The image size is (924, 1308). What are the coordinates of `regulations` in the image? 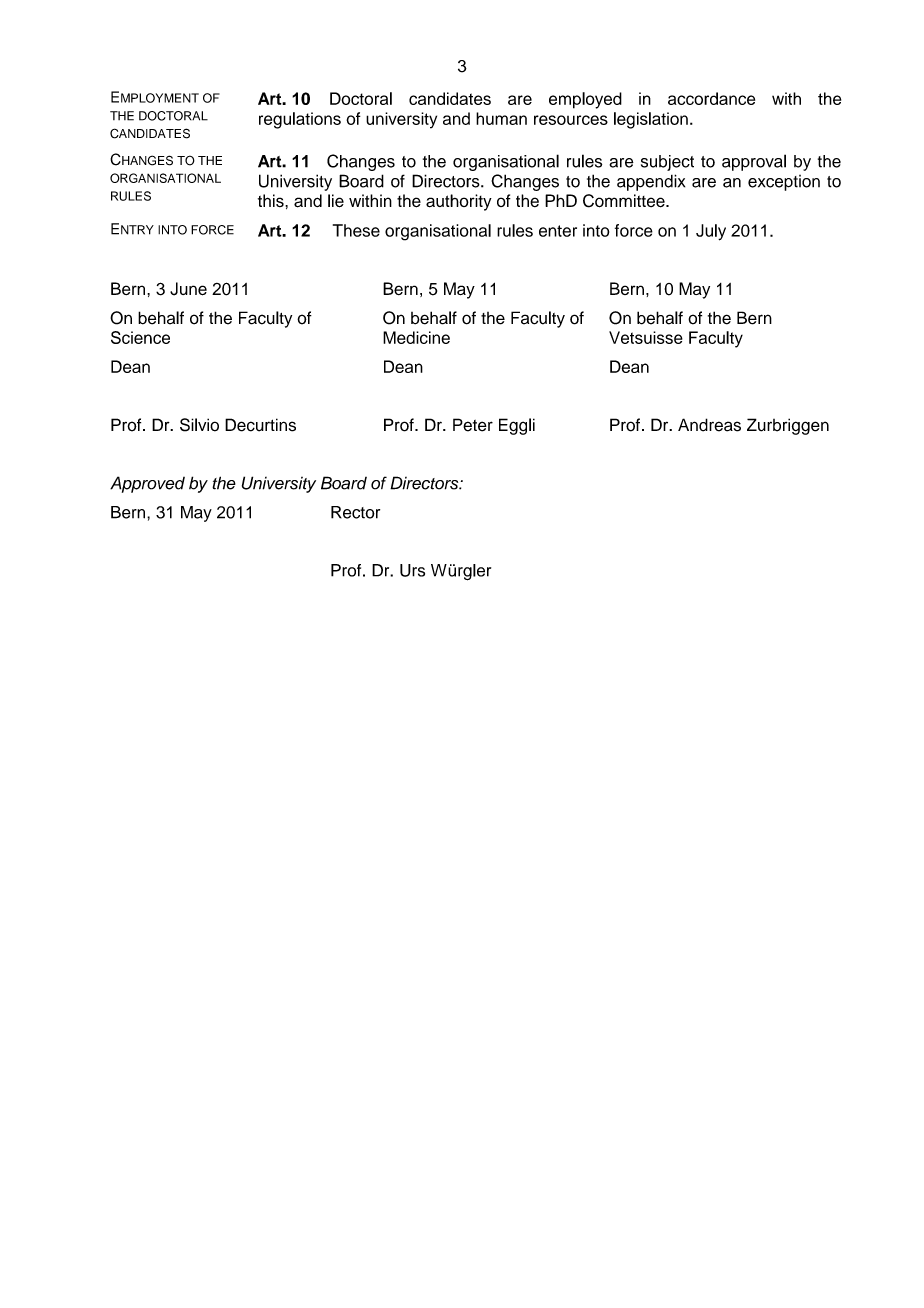 It's located at (300, 120).
